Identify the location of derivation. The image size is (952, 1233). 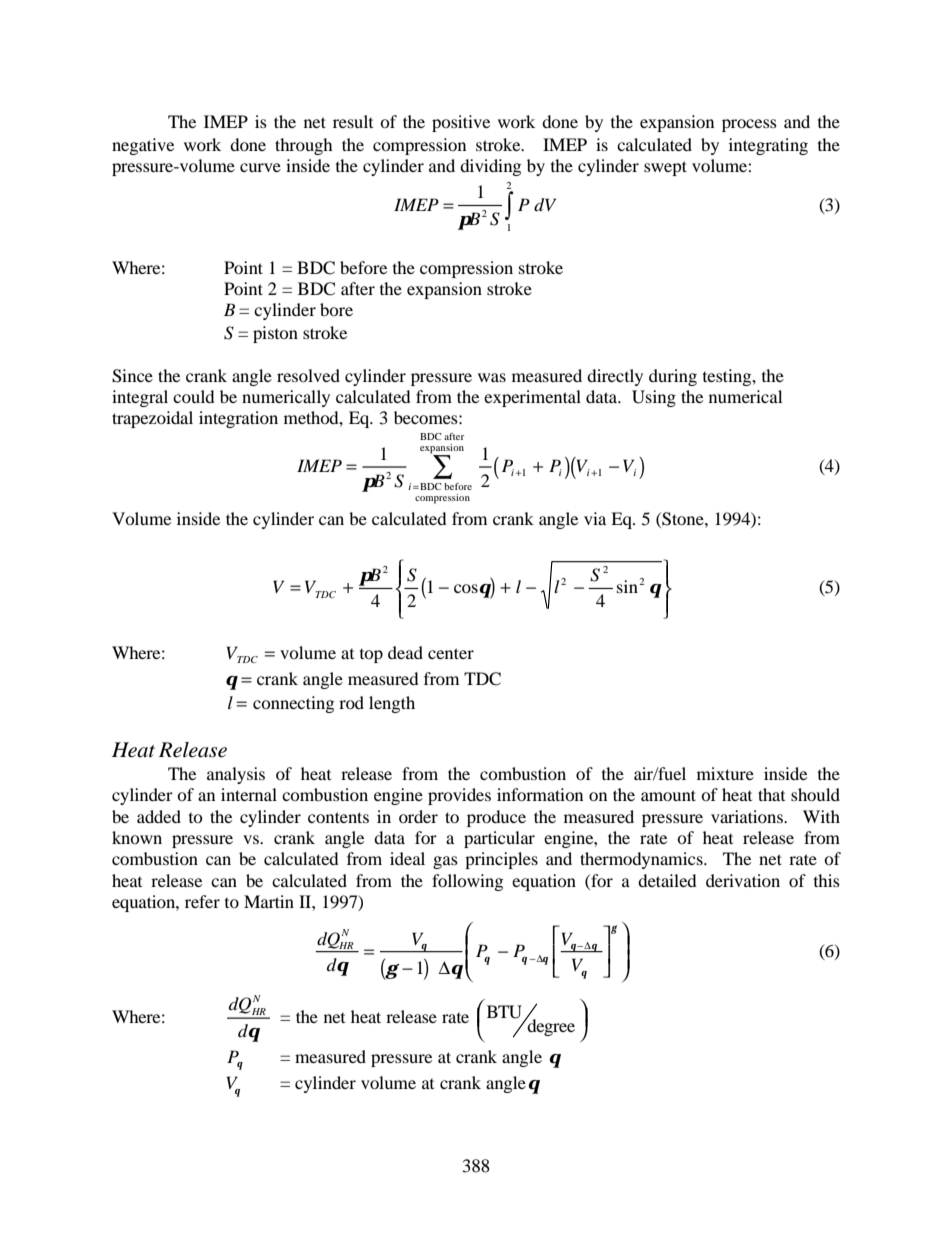
(743, 880).
